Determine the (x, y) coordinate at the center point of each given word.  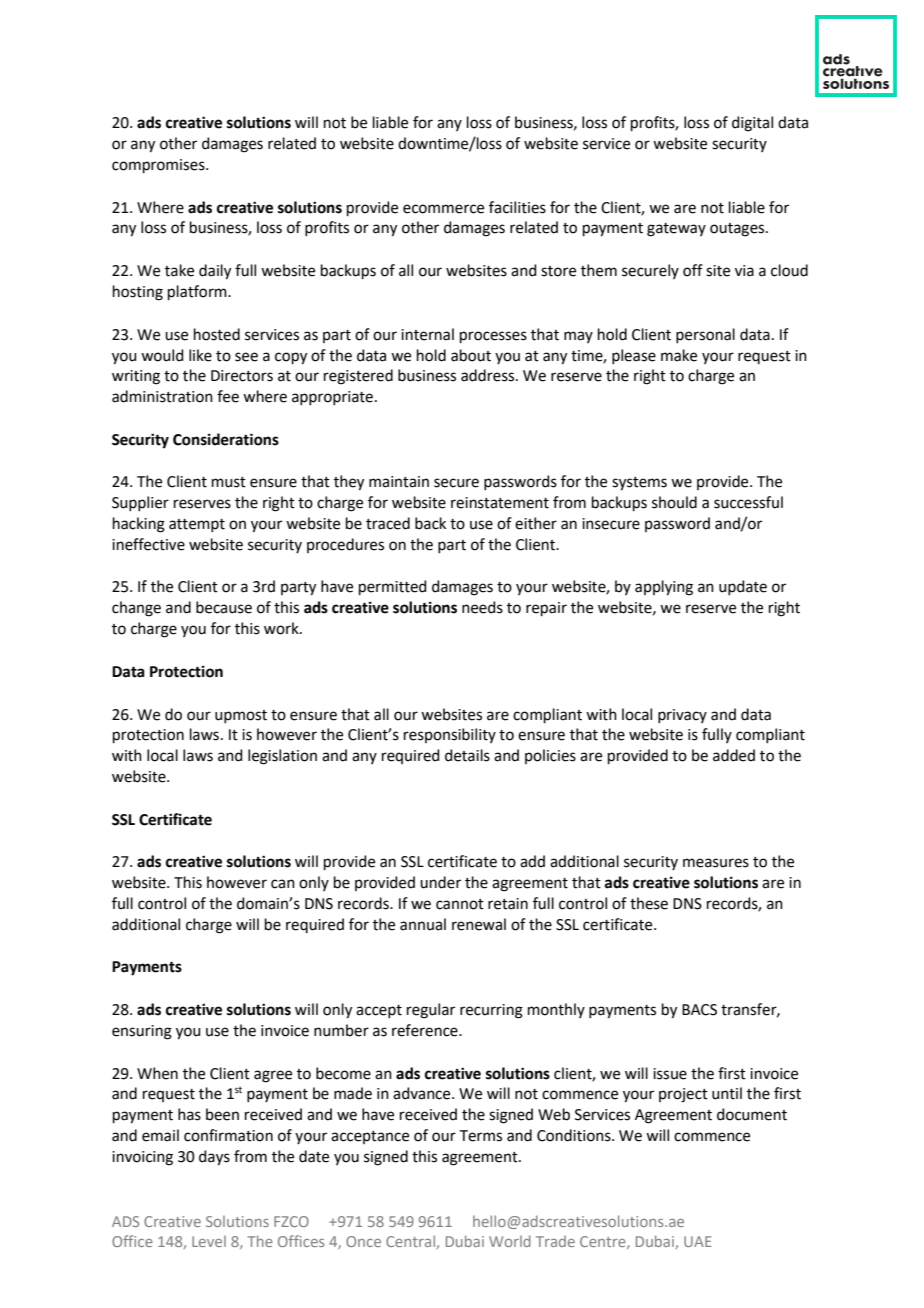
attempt (197, 525)
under (440, 882)
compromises (159, 166)
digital (752, 124)
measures (716, 863)
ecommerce (443, 209)
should (674, 502)
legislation (282, 757)
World (510, 1241)
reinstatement (500, 503)
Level (209, 1241)
